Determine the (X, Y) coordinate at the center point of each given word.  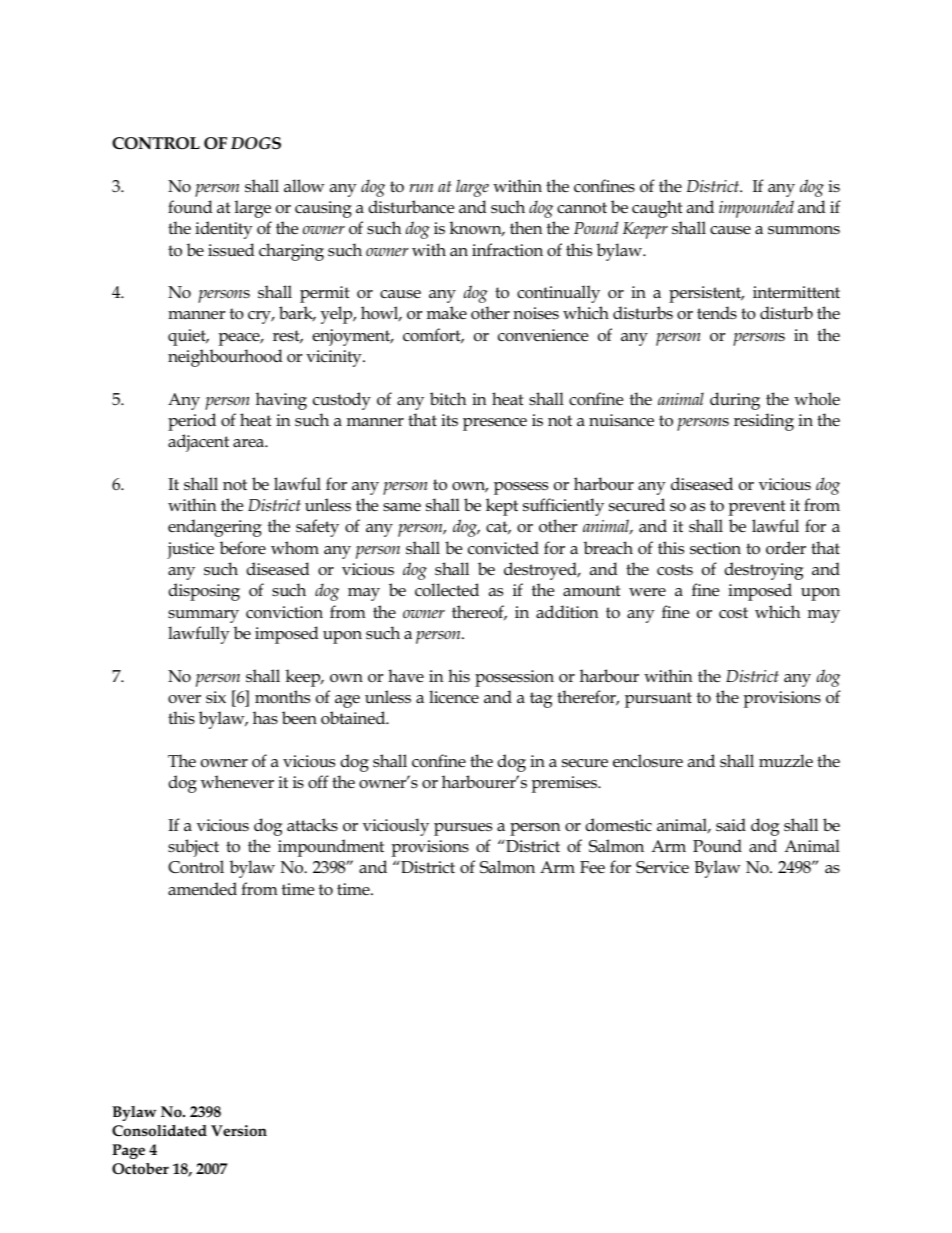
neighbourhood (225, 358)
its (449, 420)
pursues (463, 829)
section (715, 548)
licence (454, 697)
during (735, 401)
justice (190, 550)
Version (239, 1131)
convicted (503, 548)
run (421, 188)
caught (657, 209)
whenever (237, 782)
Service (662, 867)
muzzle (786, 761)
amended (202, 889)
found (190, 206)
